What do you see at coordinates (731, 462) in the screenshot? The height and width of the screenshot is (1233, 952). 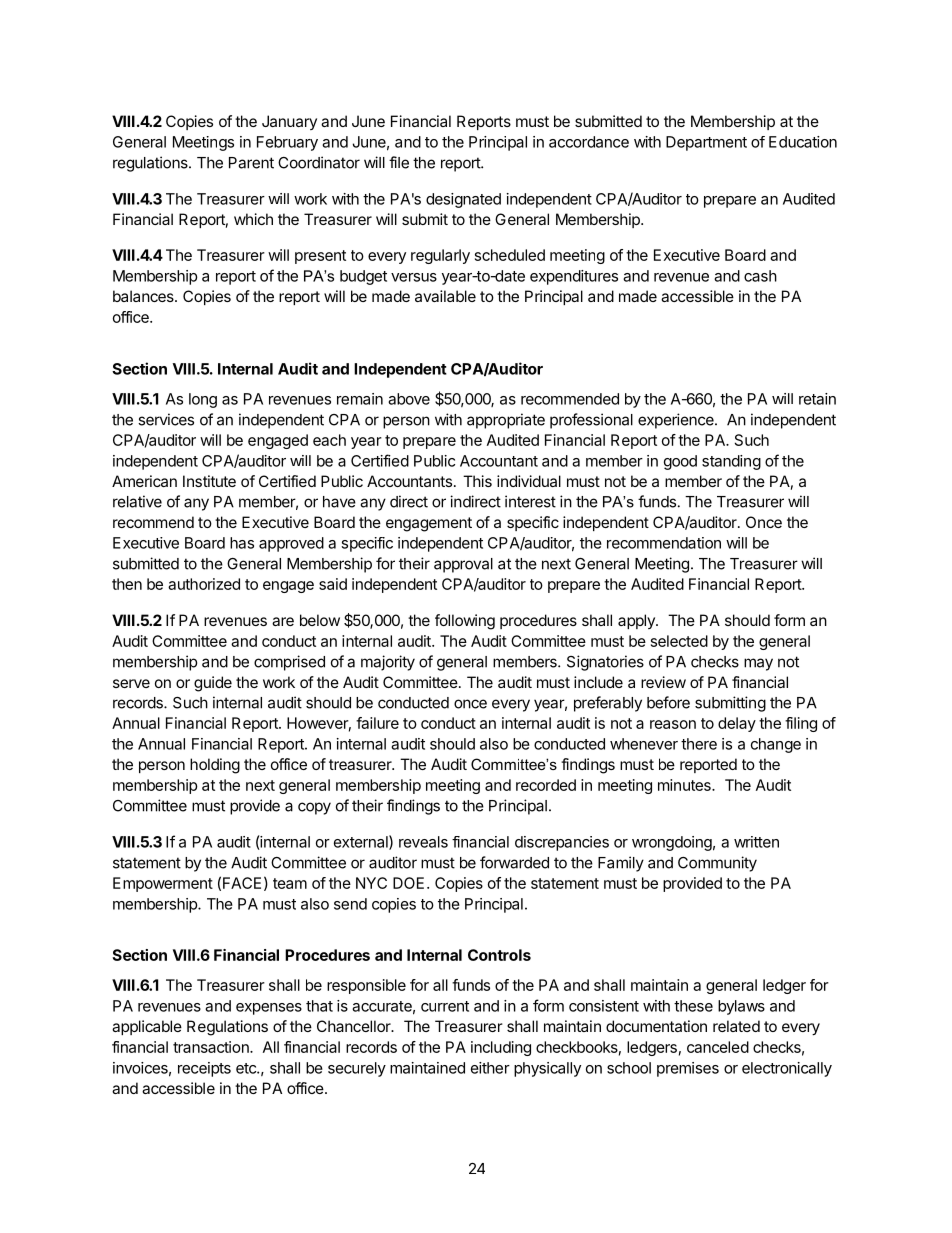 I see `standing` at bounding box center [731, 462].
